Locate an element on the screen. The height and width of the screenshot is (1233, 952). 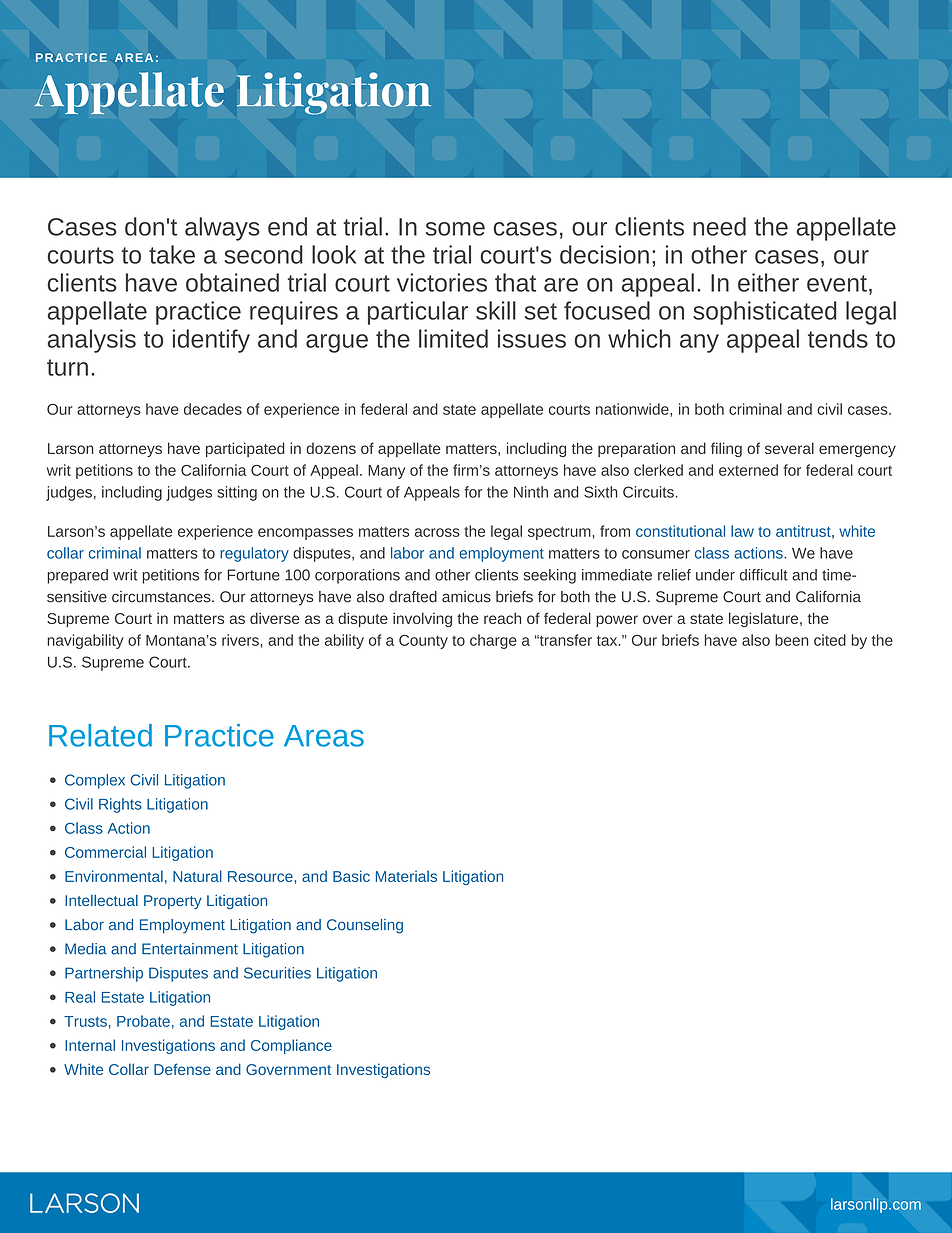
either is located at coordinates (768, 282).
